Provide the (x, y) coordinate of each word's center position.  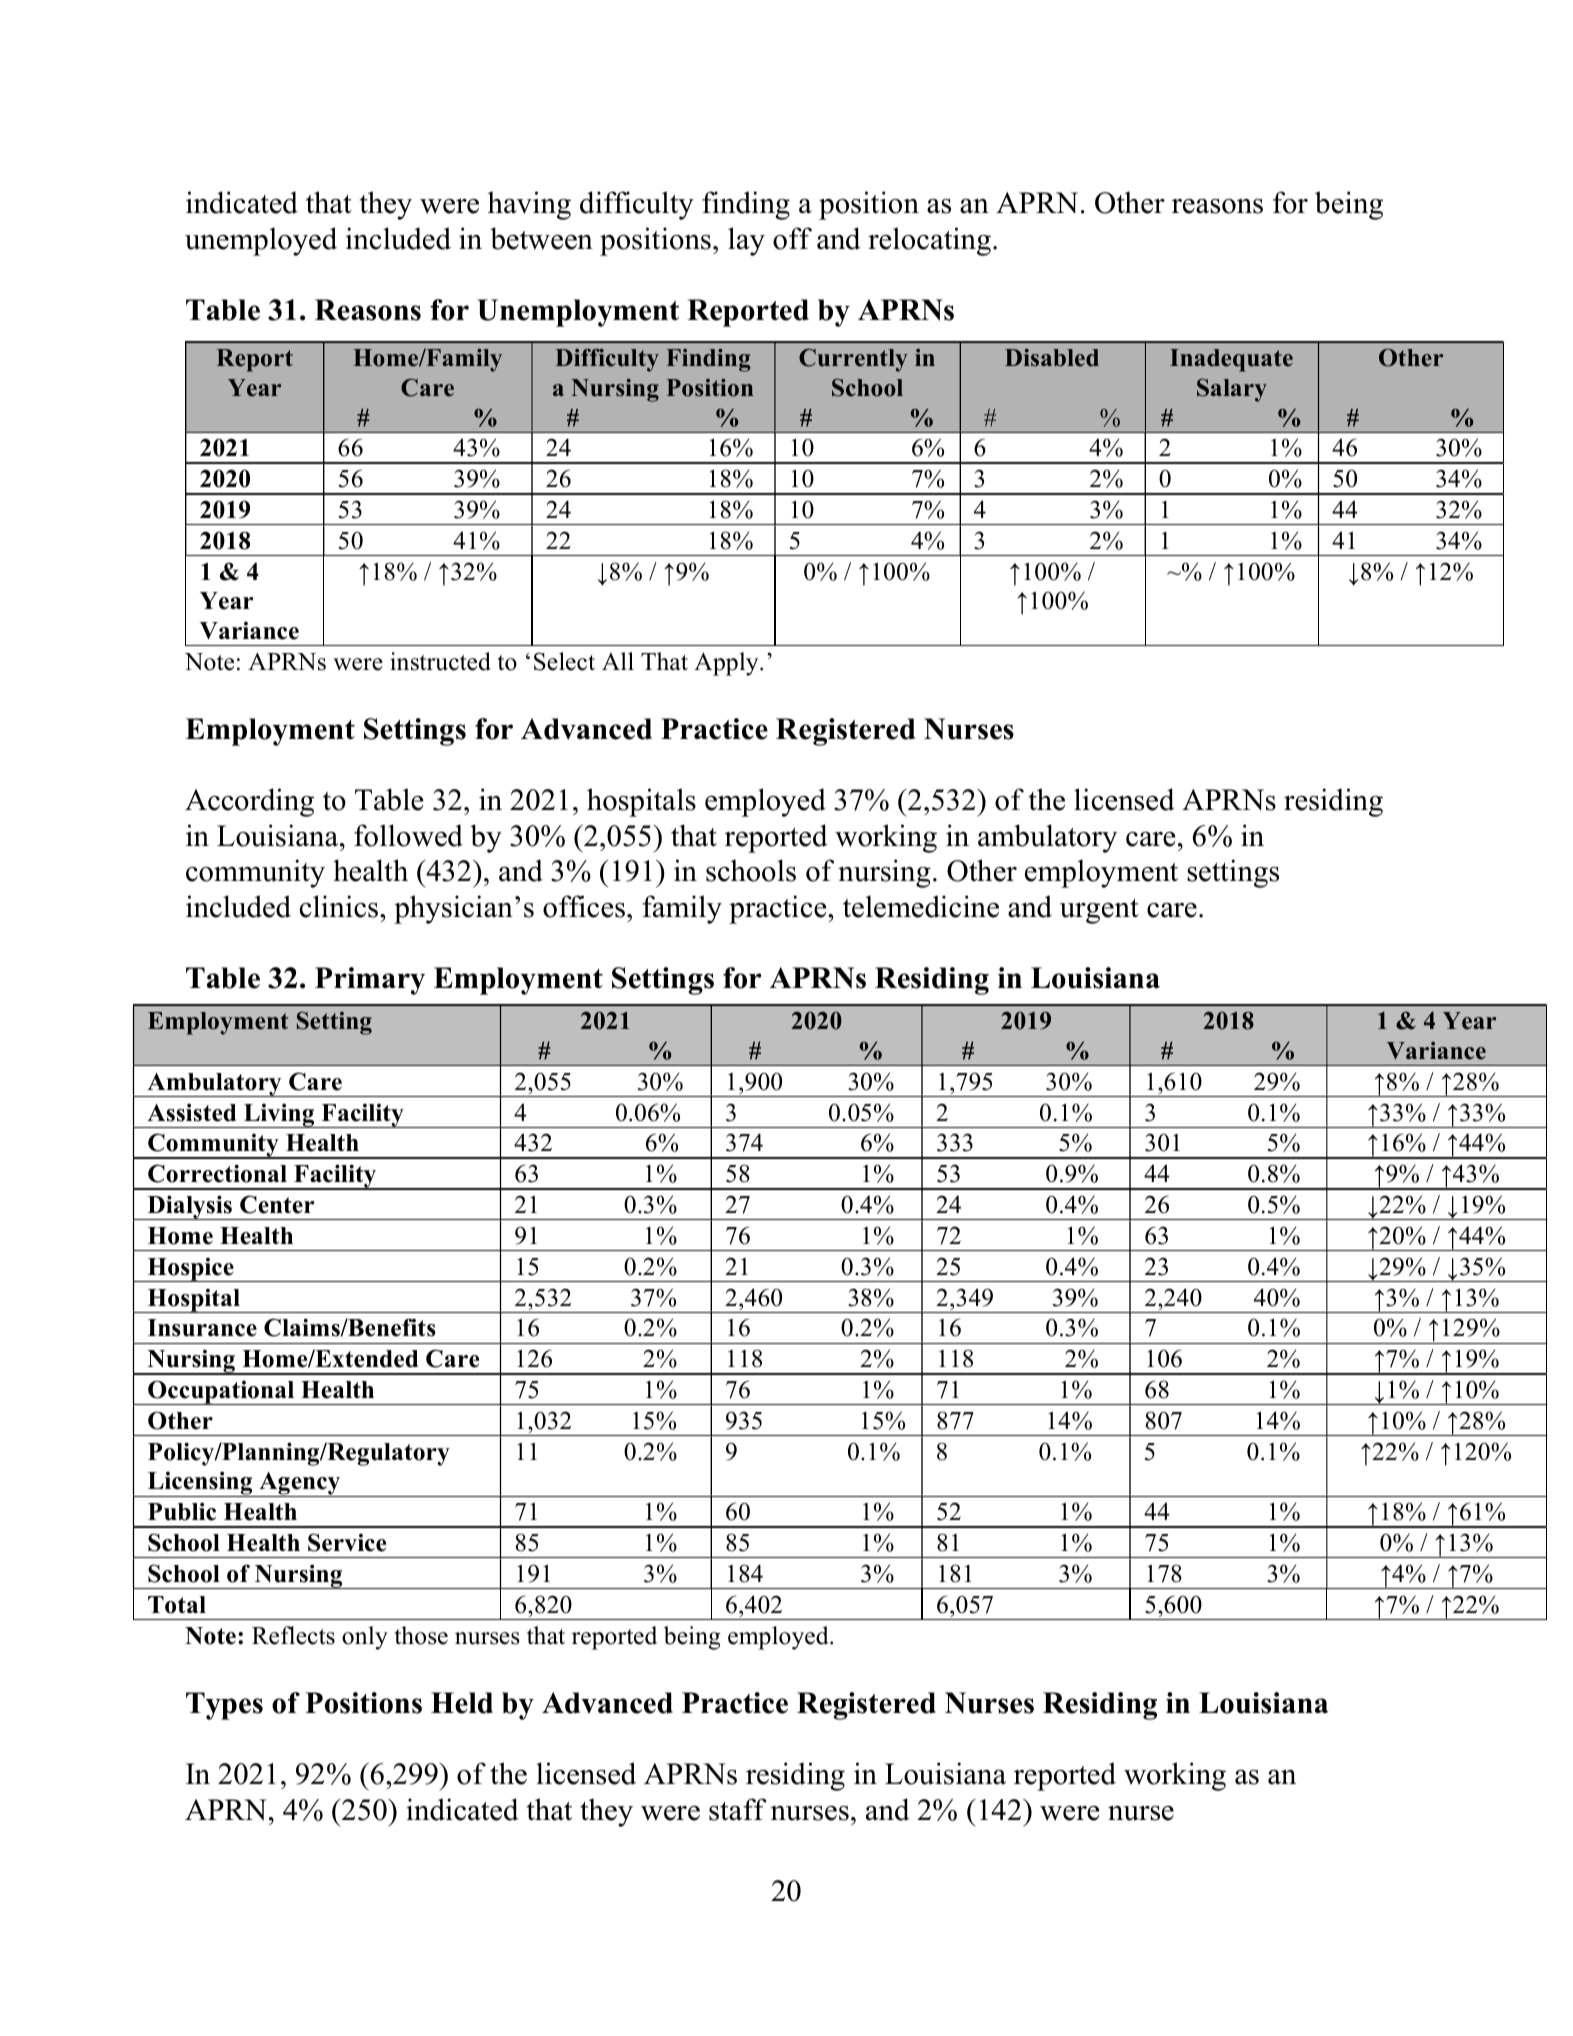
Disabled (1052, 357)
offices (585, 906)
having (529, 205)
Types (224, 1706)
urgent (1099, 911)
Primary (370, 981)
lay (746, 241)
